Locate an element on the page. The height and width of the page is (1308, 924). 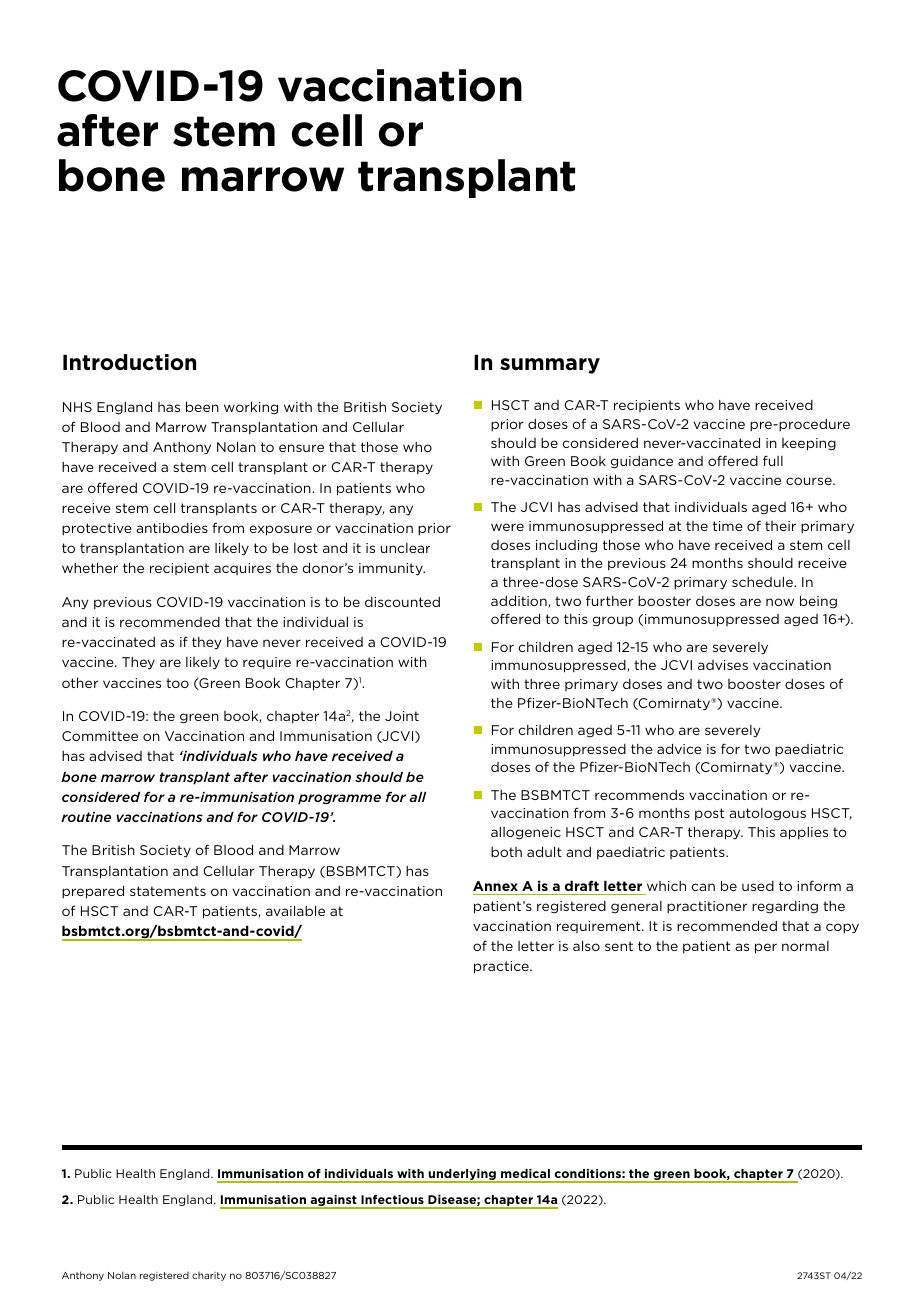
autologous is located at coordinates (767, 814).
